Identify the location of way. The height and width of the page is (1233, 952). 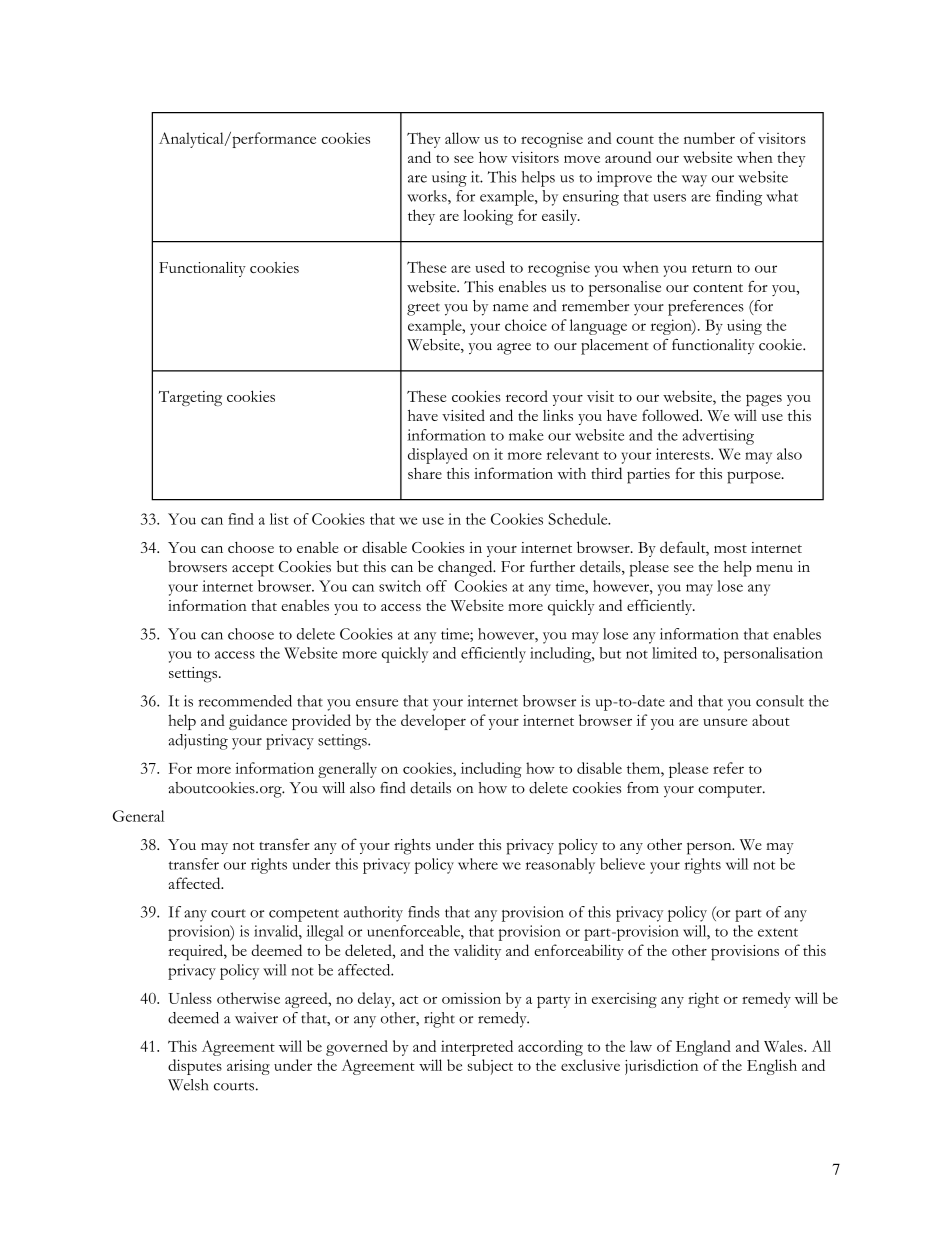
(694, 181).
